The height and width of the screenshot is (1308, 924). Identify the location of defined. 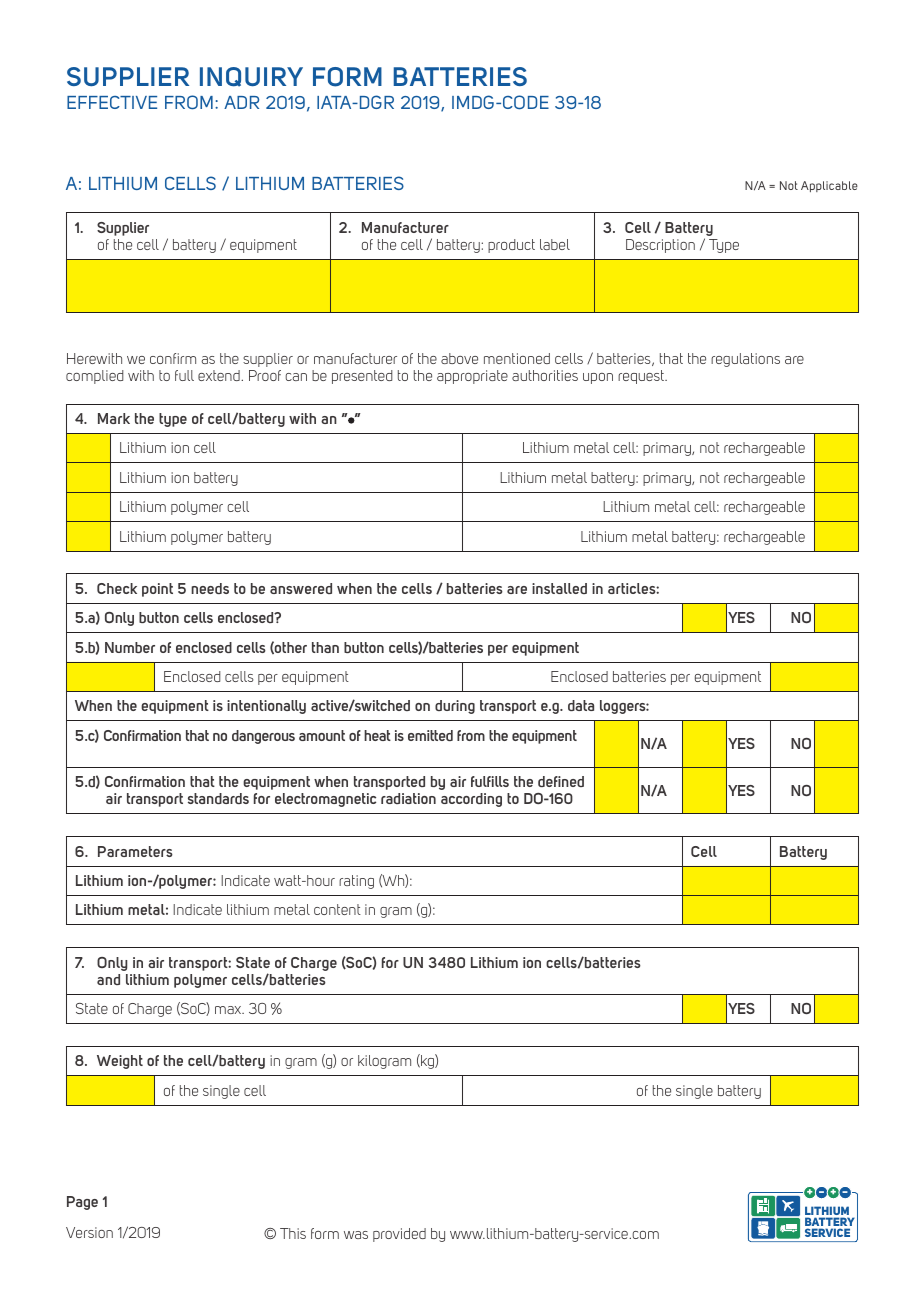
(561, 781).
